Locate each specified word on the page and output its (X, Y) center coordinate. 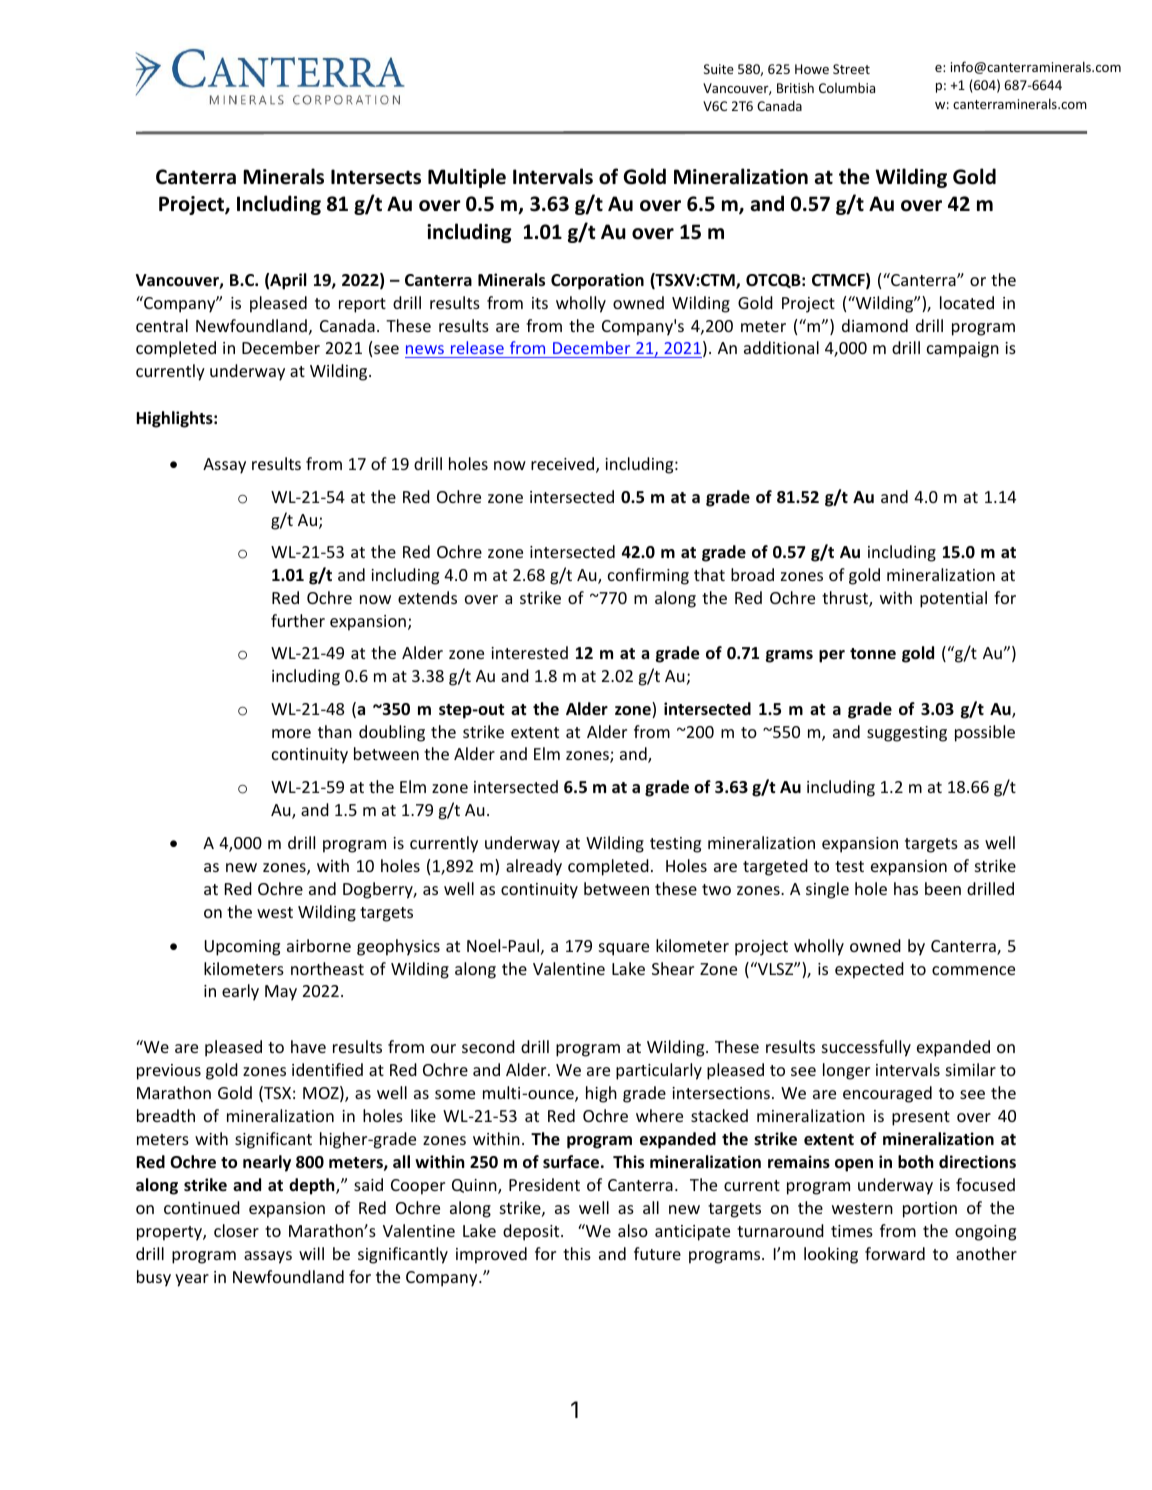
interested (529, 652)
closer (236, 1230)
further (298, 620)
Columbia (847, 87)
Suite (719, 69)
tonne (873, 654)
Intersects (376, 177)
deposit (532, 1232)
